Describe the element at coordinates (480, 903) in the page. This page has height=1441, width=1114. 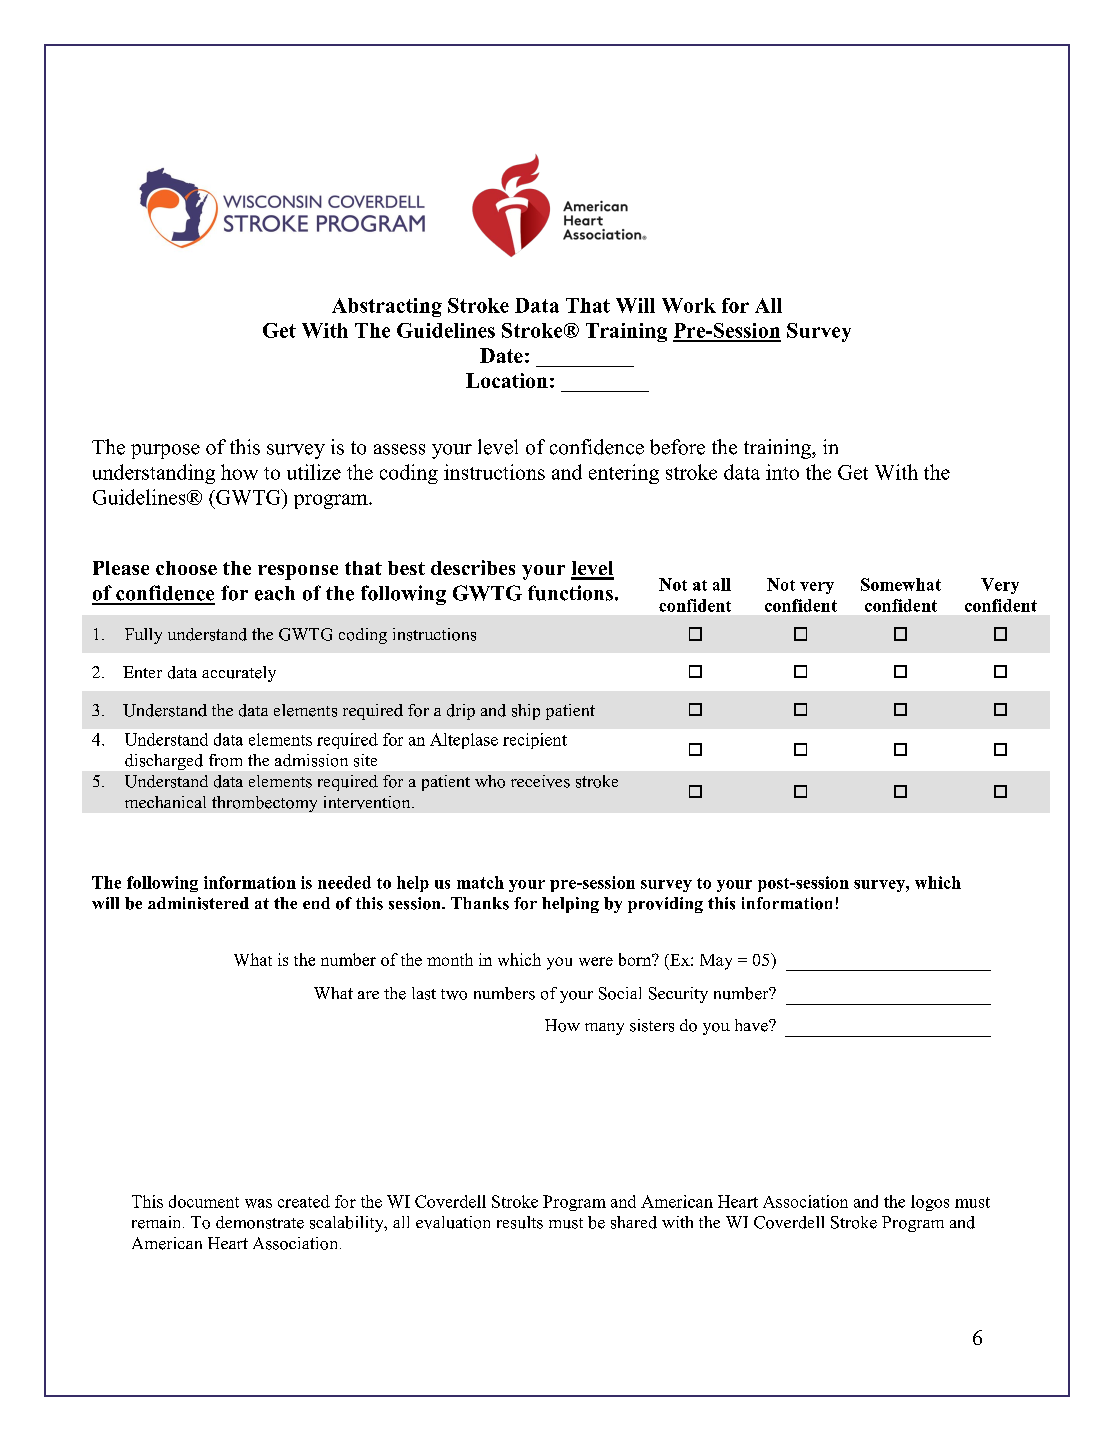
I see `Thanks` at that location.
